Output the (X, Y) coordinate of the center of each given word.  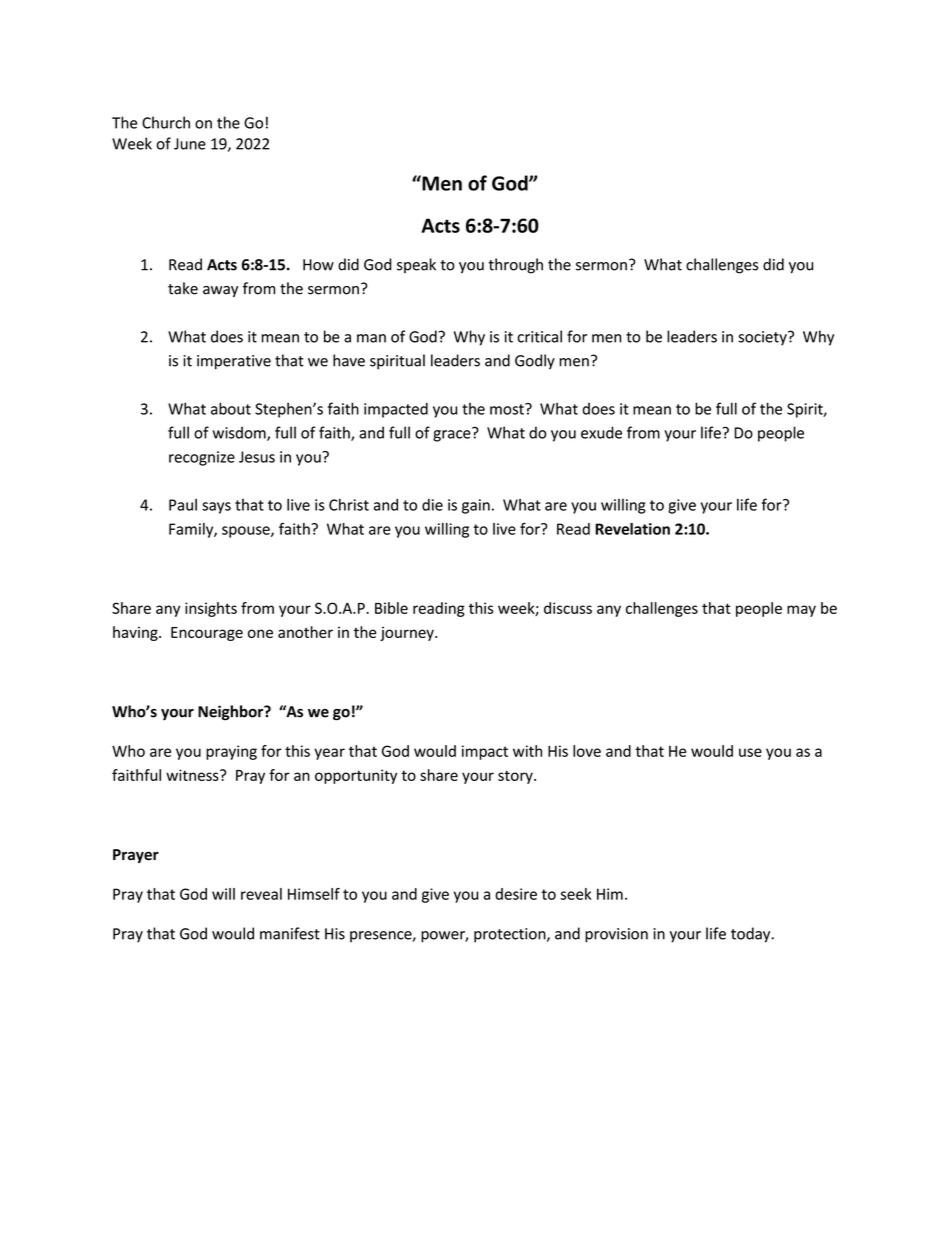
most (508, 409)
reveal (261, 894)
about (231, 408)
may (801, 611)
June (190, 144)
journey (408, 634)
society (763, 338)
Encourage (207, 634)
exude (601, 432)
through (515, 266)
